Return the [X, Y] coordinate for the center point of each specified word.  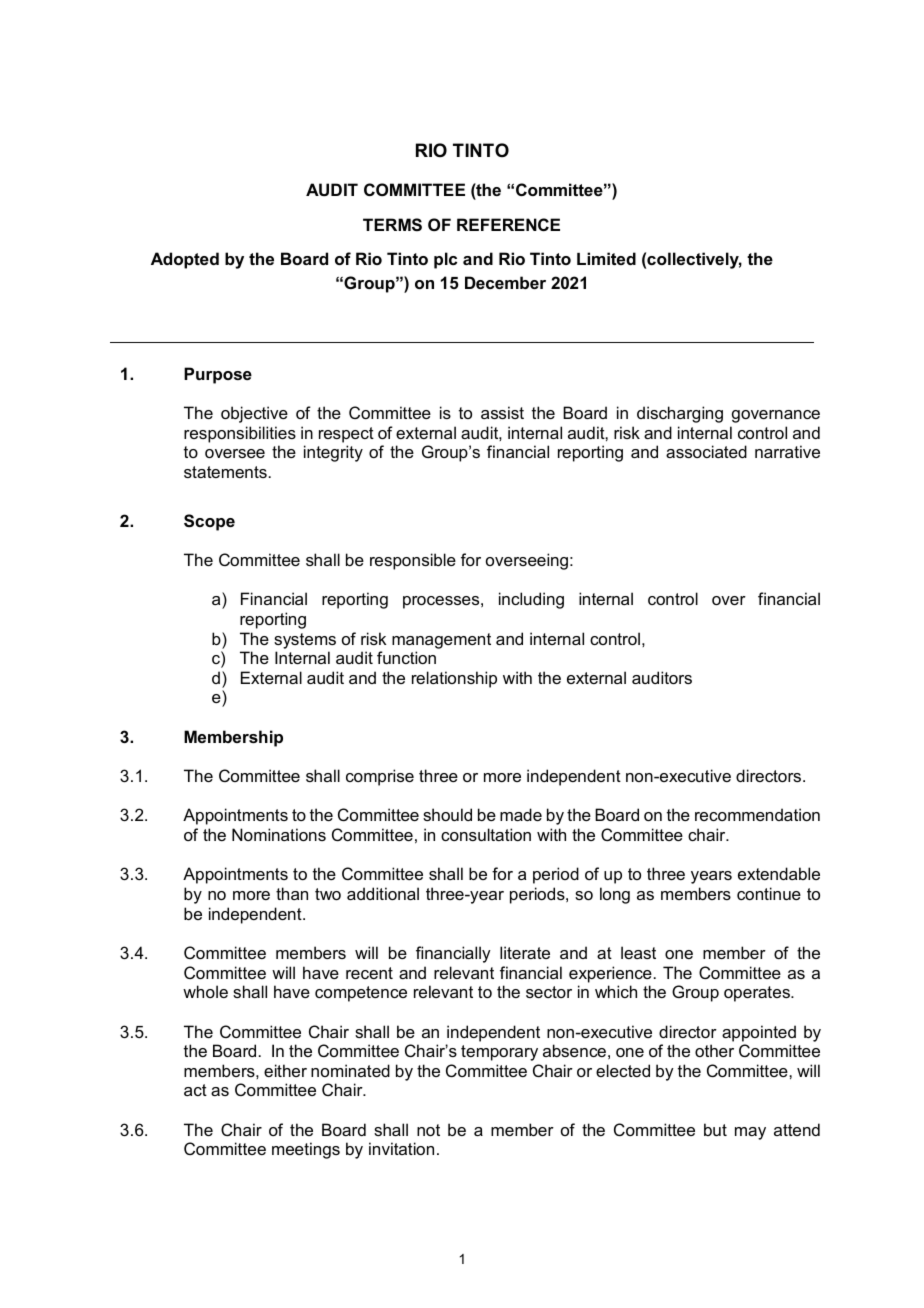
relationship [454, 679]
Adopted [185, 260]
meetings [306, 1150]
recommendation [757, 814]
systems [305, 641]
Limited [606, 258]
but [715, 1129]
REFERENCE [508, 224]
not [428, 1130]
